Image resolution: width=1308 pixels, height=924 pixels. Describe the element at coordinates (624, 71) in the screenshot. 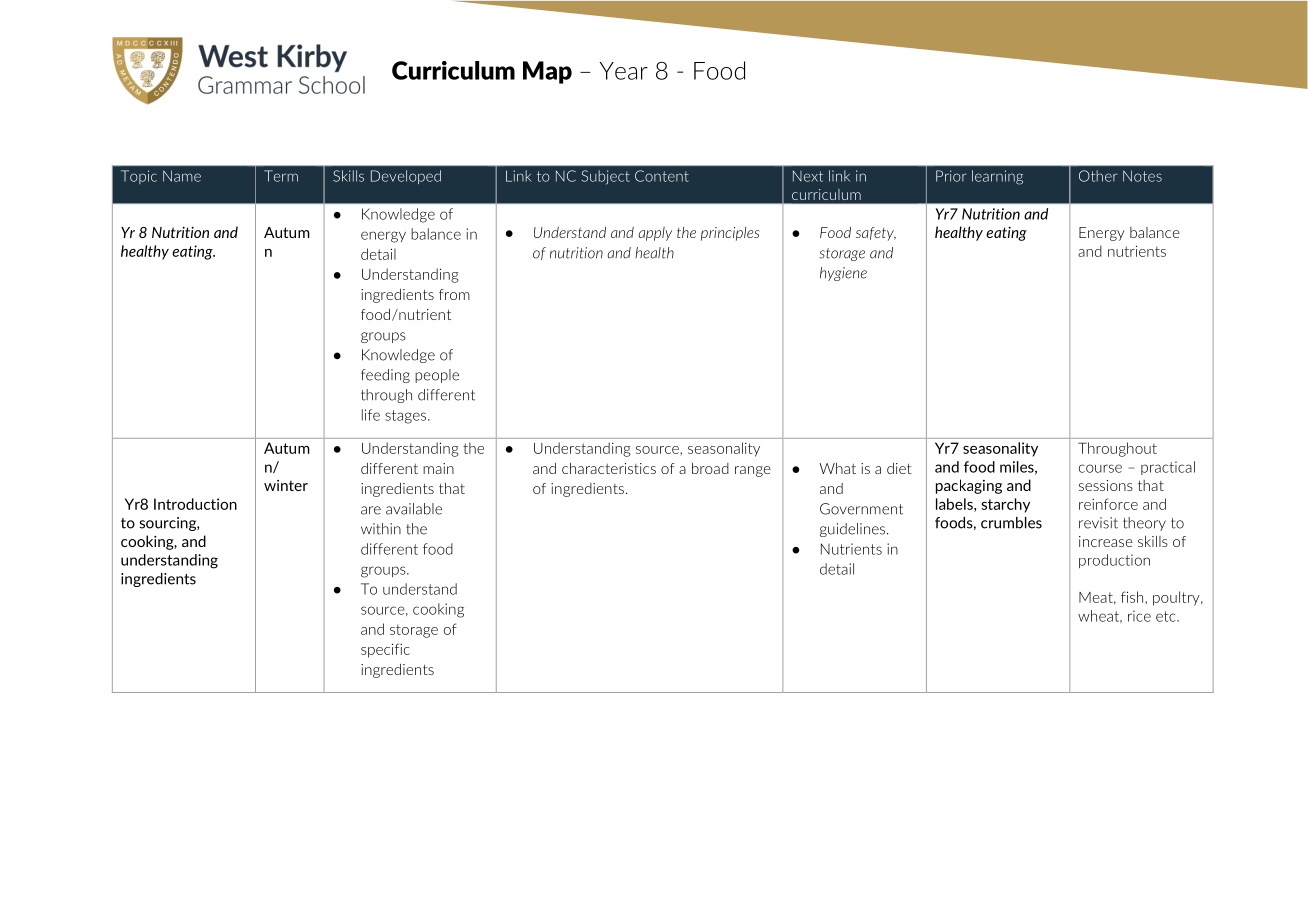

I see `Year` at that location.
